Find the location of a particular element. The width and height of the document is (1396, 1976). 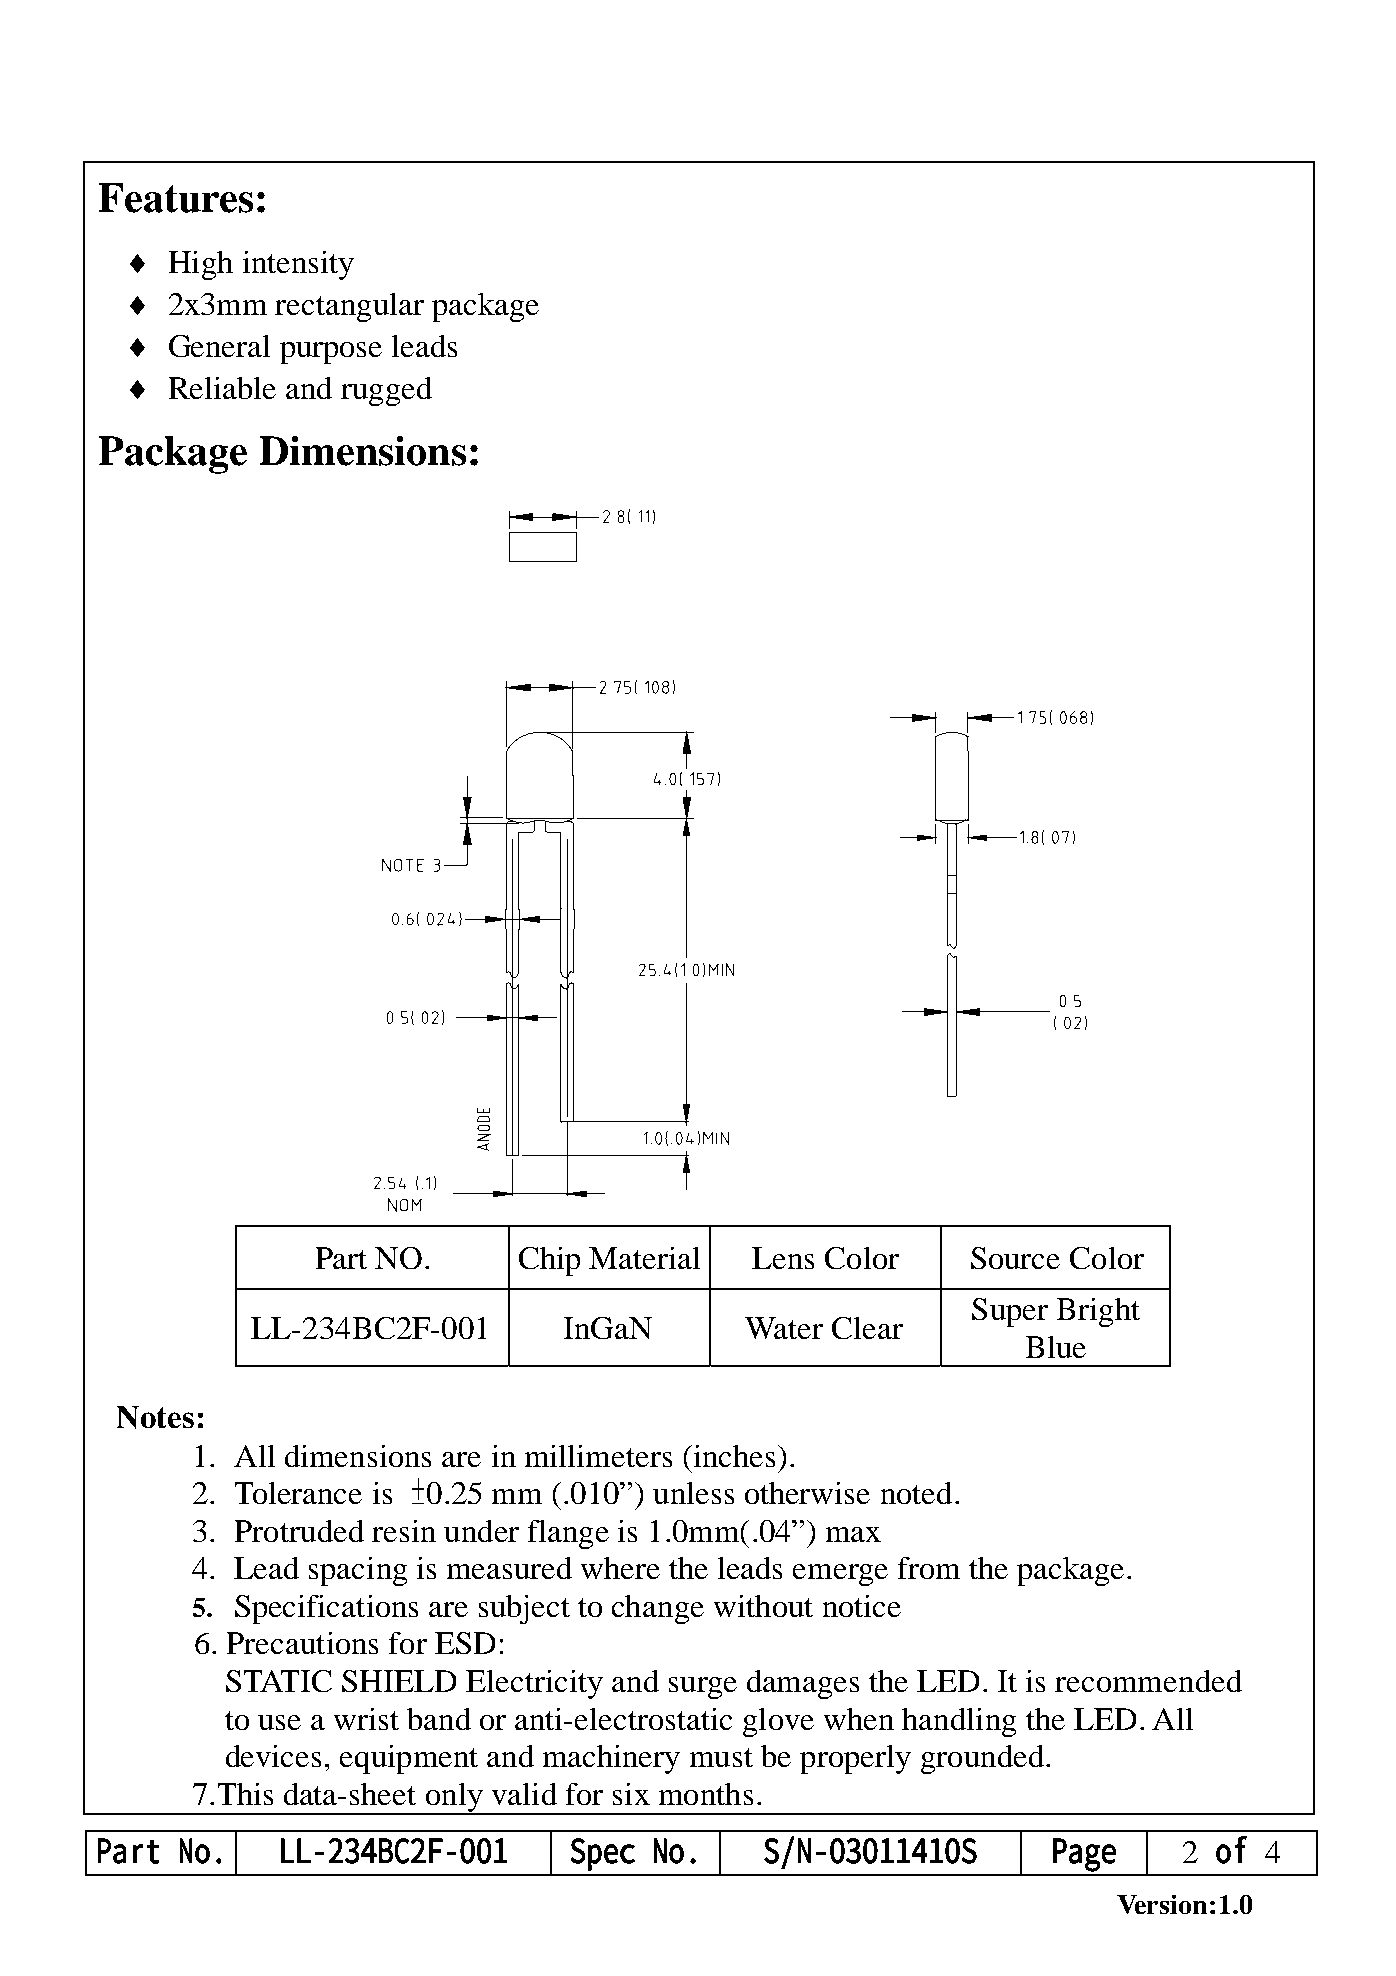

purpose is located at coordinates (331, 353).
